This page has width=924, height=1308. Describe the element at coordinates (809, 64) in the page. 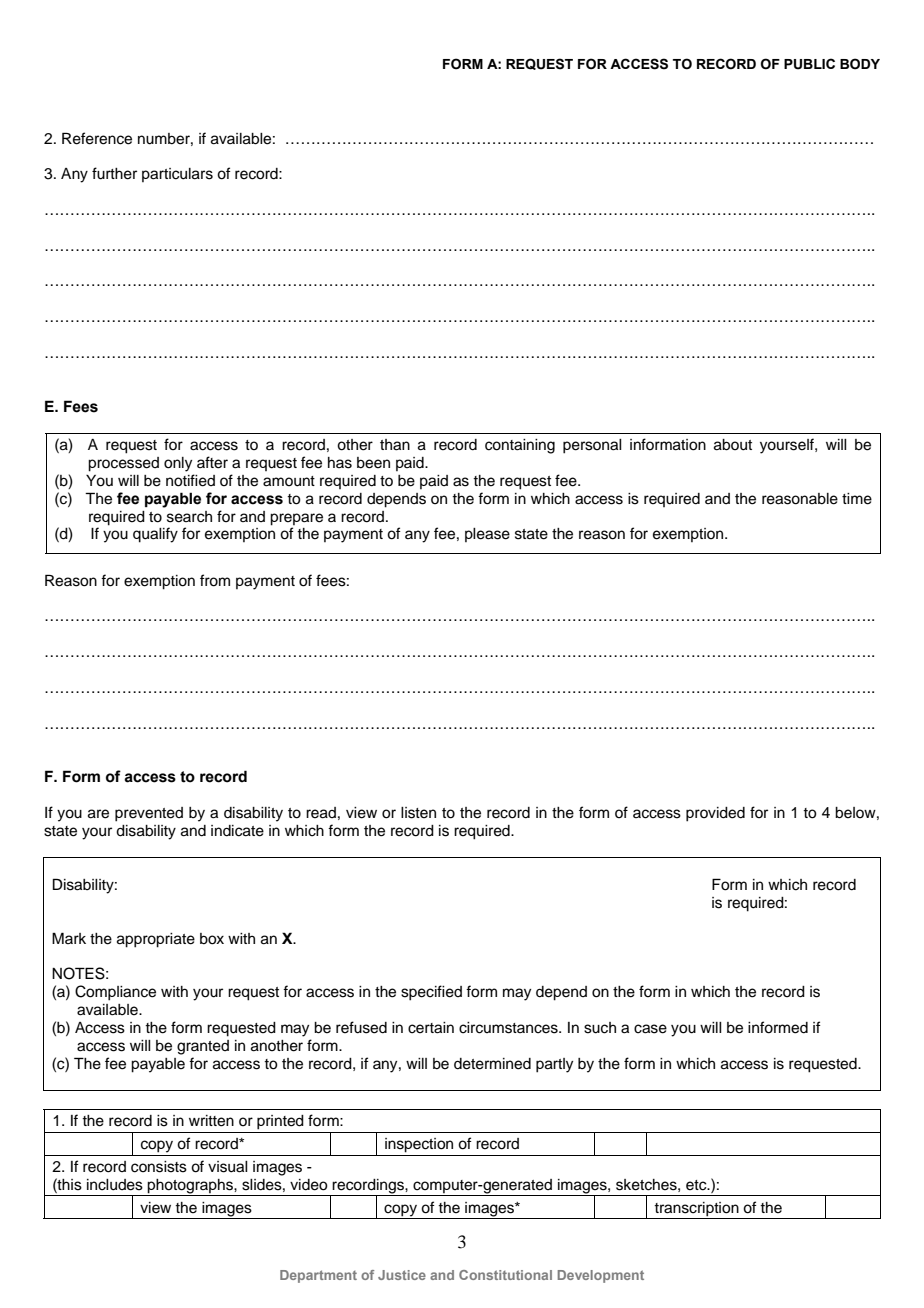

I see `PUBLIC` at that location.
